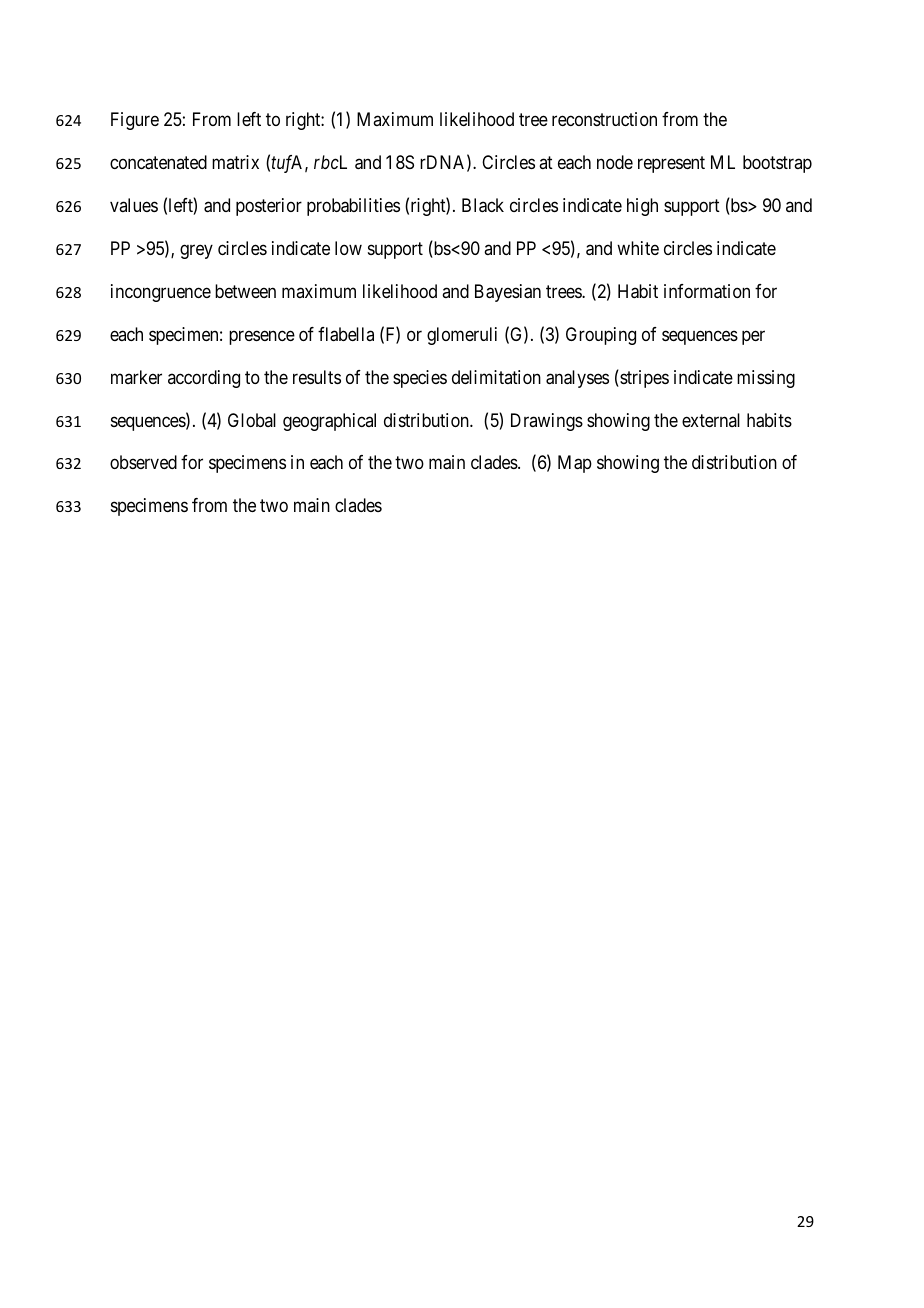 The width and height of the document is (924, 1308). What do you see at coordinates (643, 379) in the document?
I see `stripes` at bounding box center [643, 379].
